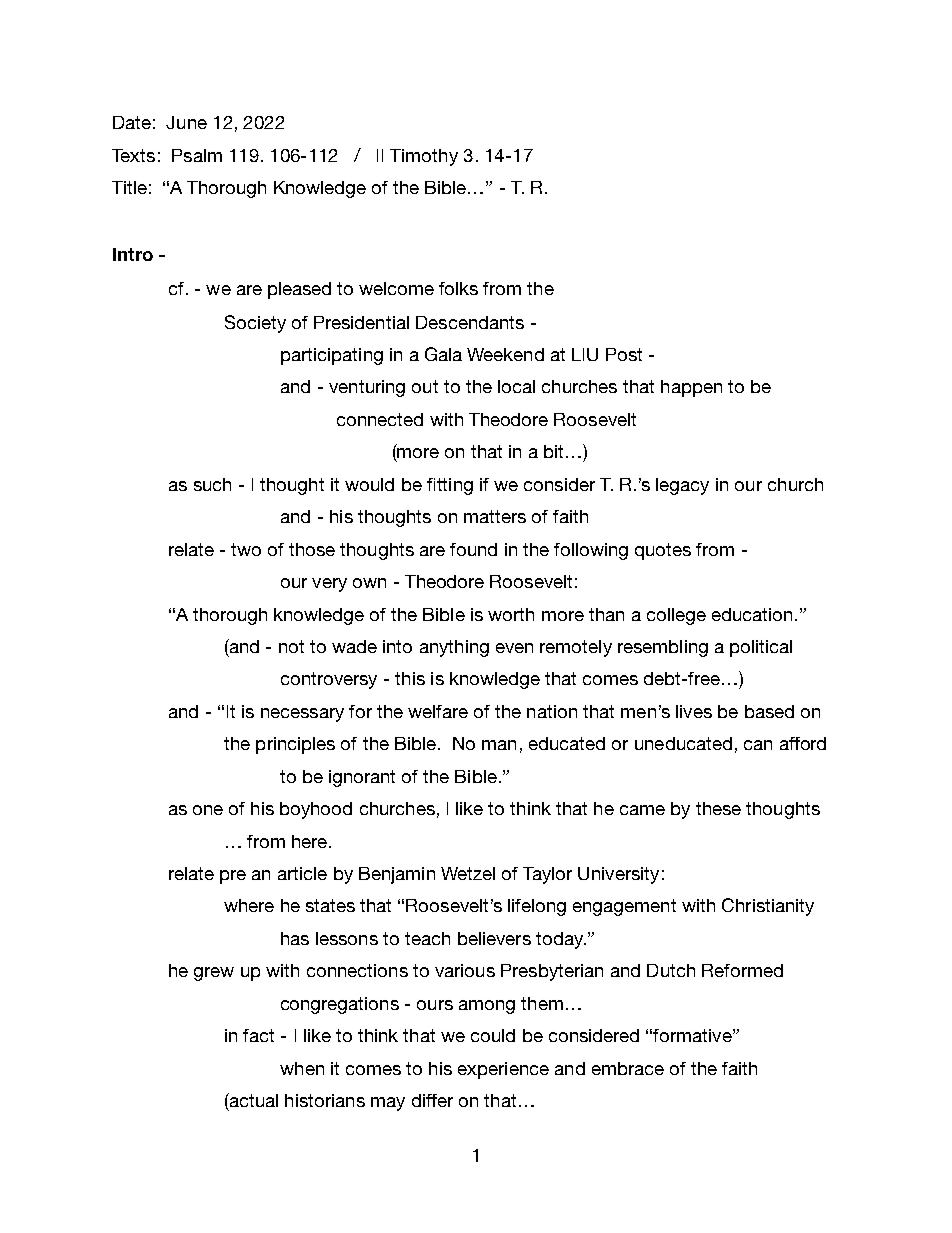  Describe the element at coordinates (454, 648) in the page. I see `anything` at that location.
